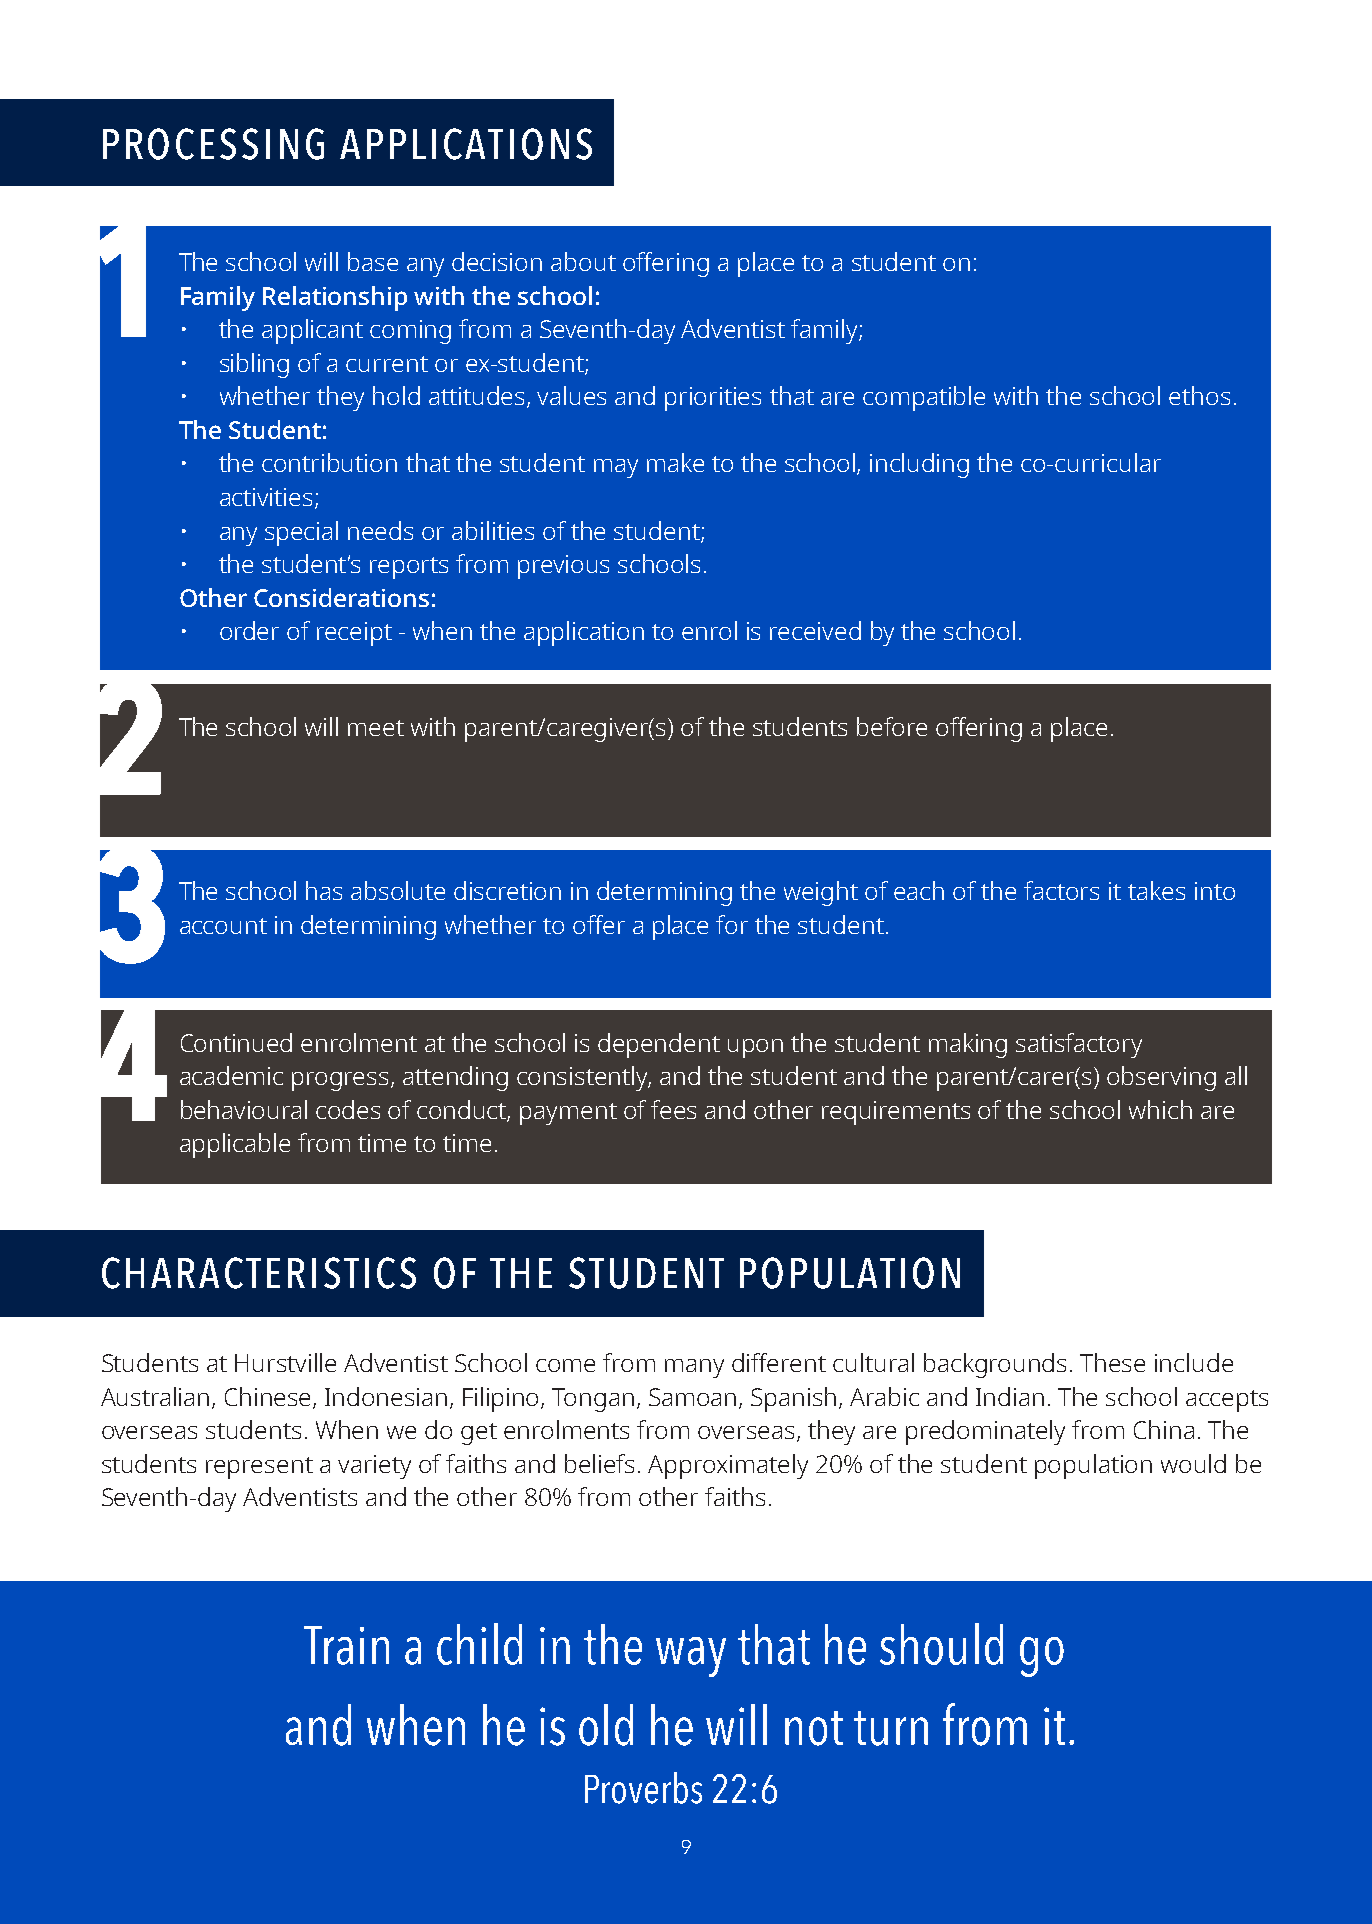  What do you see at coordinates (583, 261) in the page?
I see `about` at bounding box center [583, 261].
